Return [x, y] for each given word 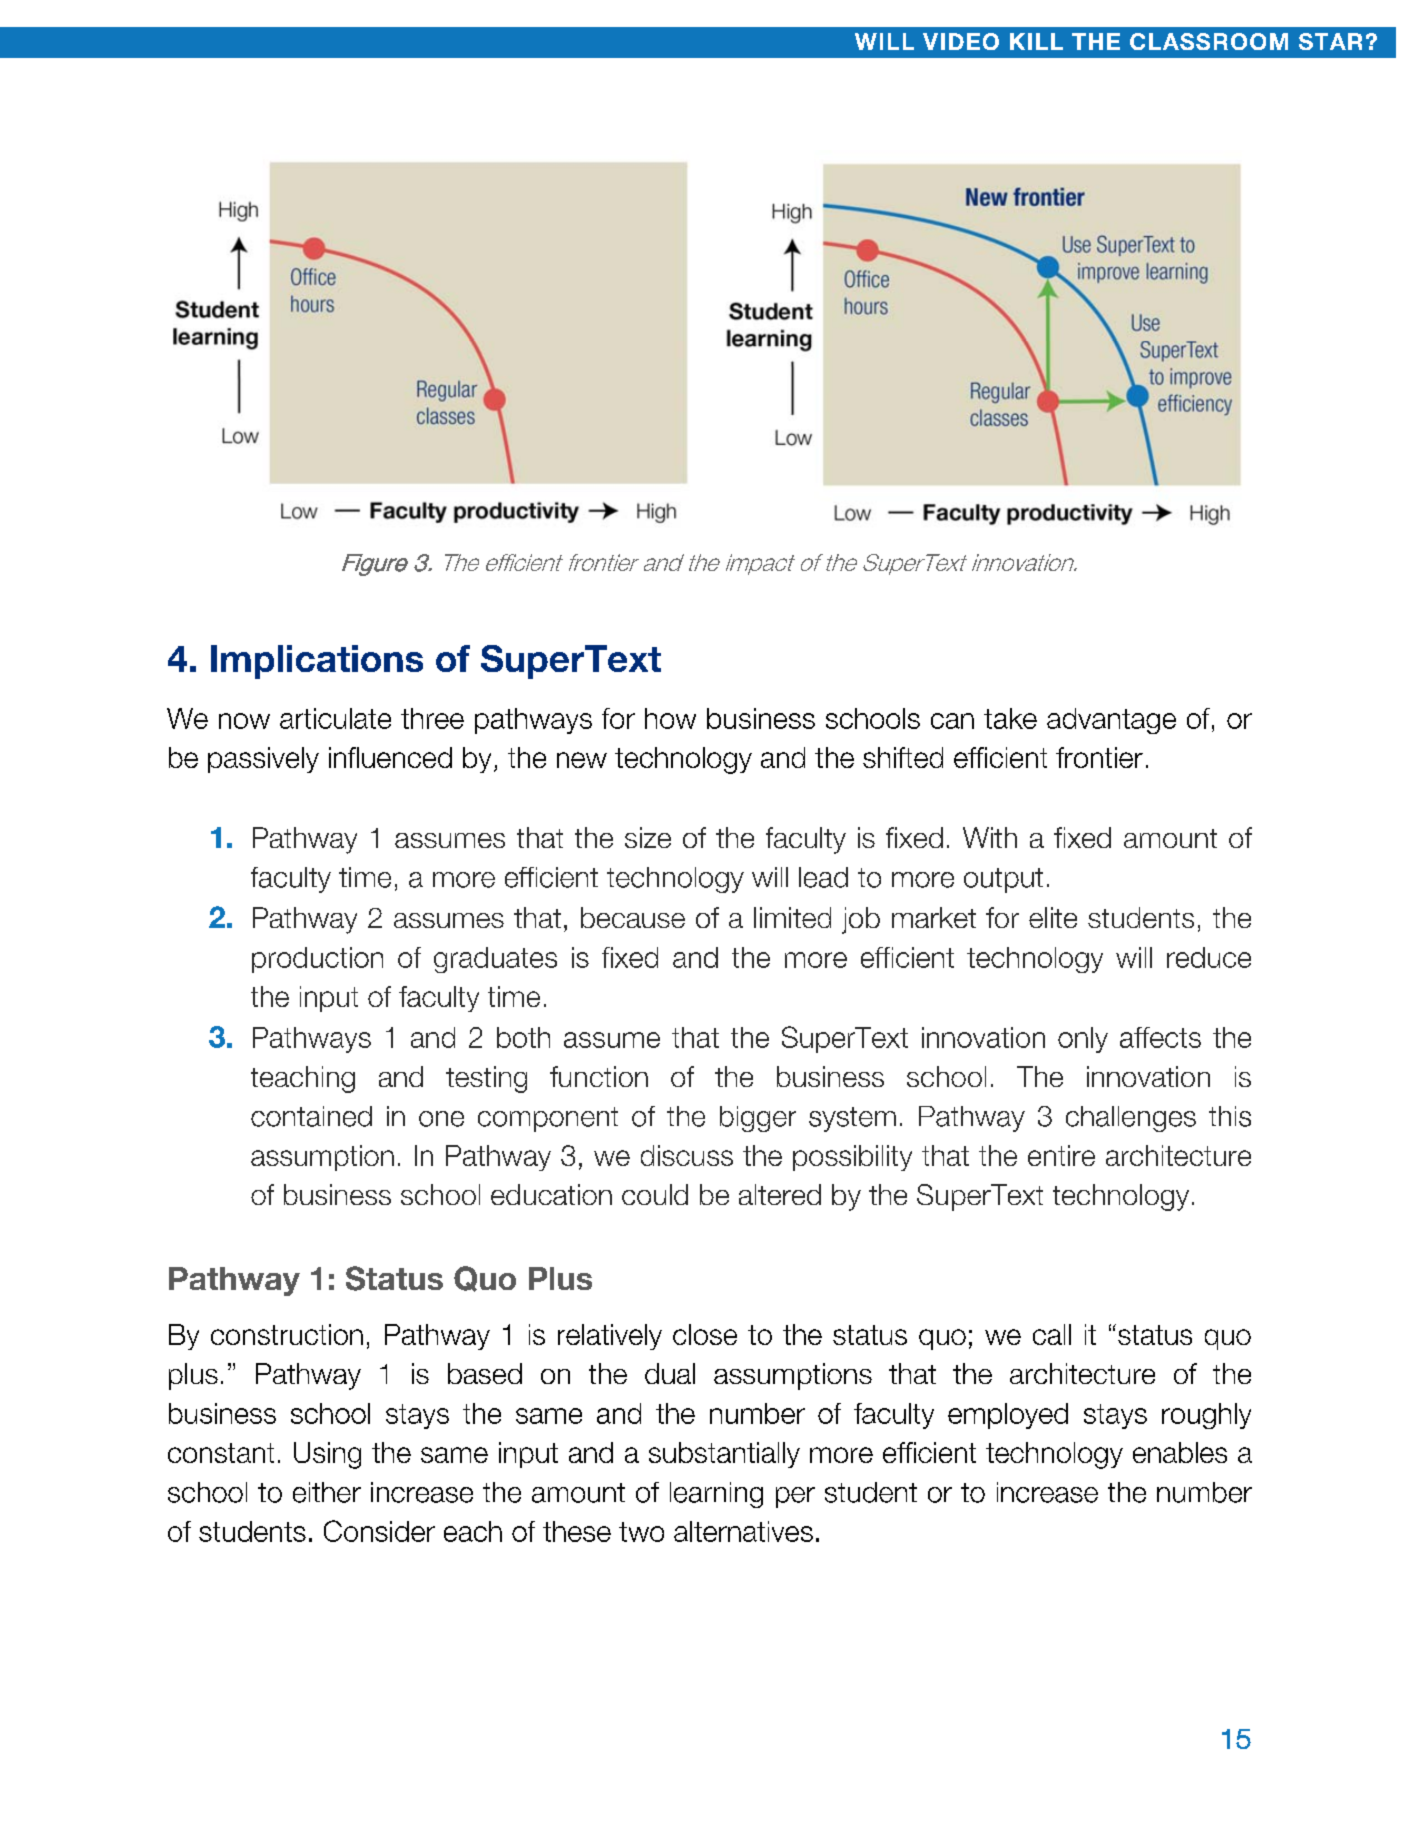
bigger [758, 1119]
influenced [390, 757]
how [670, 718]
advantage [1111, 721]
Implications [317, 662]
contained [311, 1116]
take [1010, 718]
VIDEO [961, 41]
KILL [1036, 41]
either [327, 1492]
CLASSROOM [1209, 41]
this [1230, 1116]
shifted [903, 757]
